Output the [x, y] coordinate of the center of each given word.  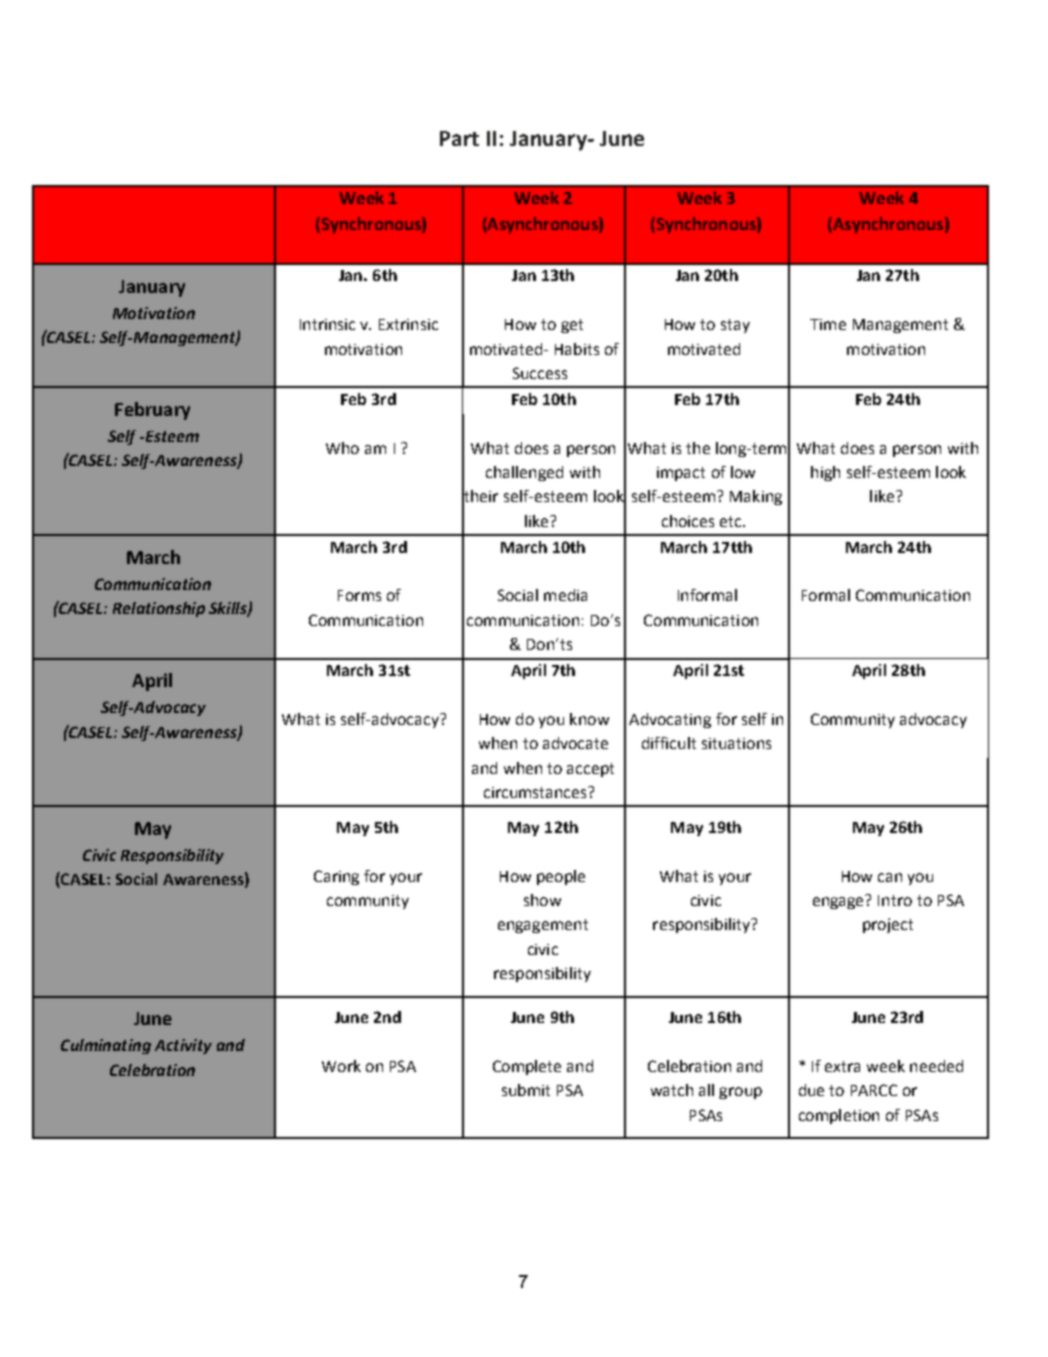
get [572, 326]
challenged [524, 473]
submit [526, 1090]
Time [828, 324]
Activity [183, 1046]
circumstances [536, 792]
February [152, 411]
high [825, 473]
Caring [336, 877]
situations [736, 743]
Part [459, 138]
